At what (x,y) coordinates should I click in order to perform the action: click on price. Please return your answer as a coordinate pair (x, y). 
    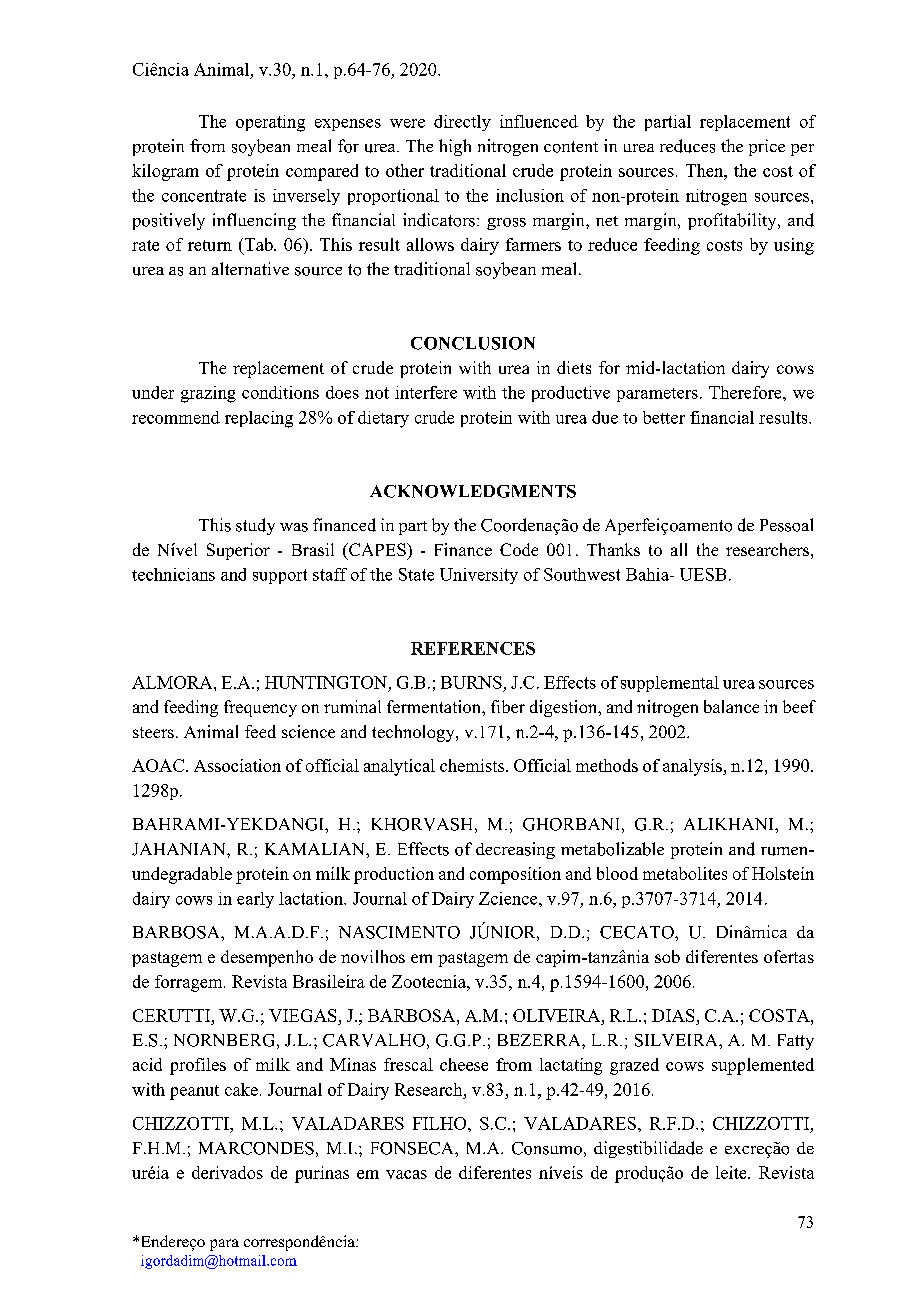
    Looking at the image, I should click on (767, 147).
